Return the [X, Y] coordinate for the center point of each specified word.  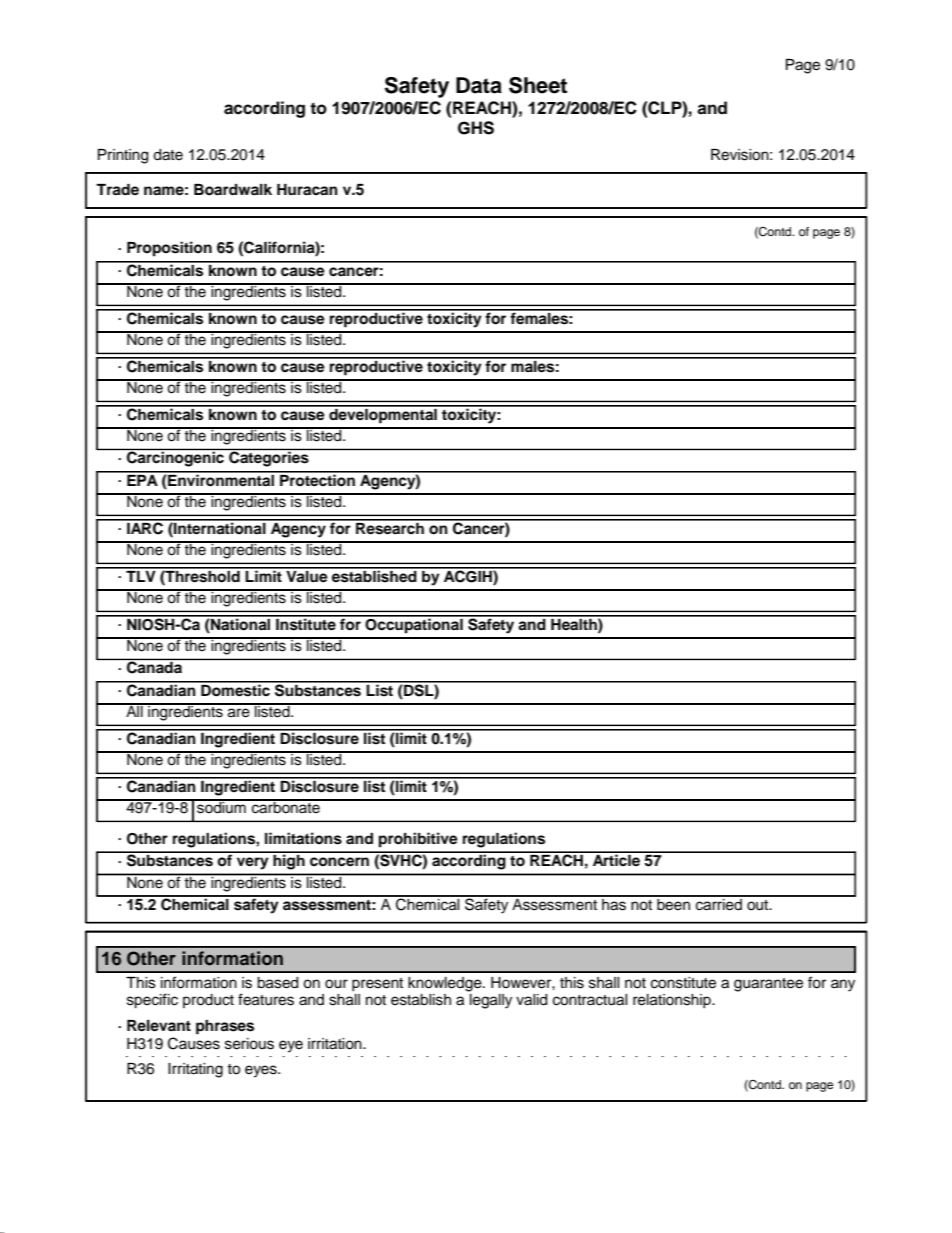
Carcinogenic [175, 459]
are [239, 713]
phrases [225, 1027]
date [168, 155]
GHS [476, 128]
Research [390, 527]
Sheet [538, 85]
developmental [383, 415]
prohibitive [418, 840]
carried [718, 903]
